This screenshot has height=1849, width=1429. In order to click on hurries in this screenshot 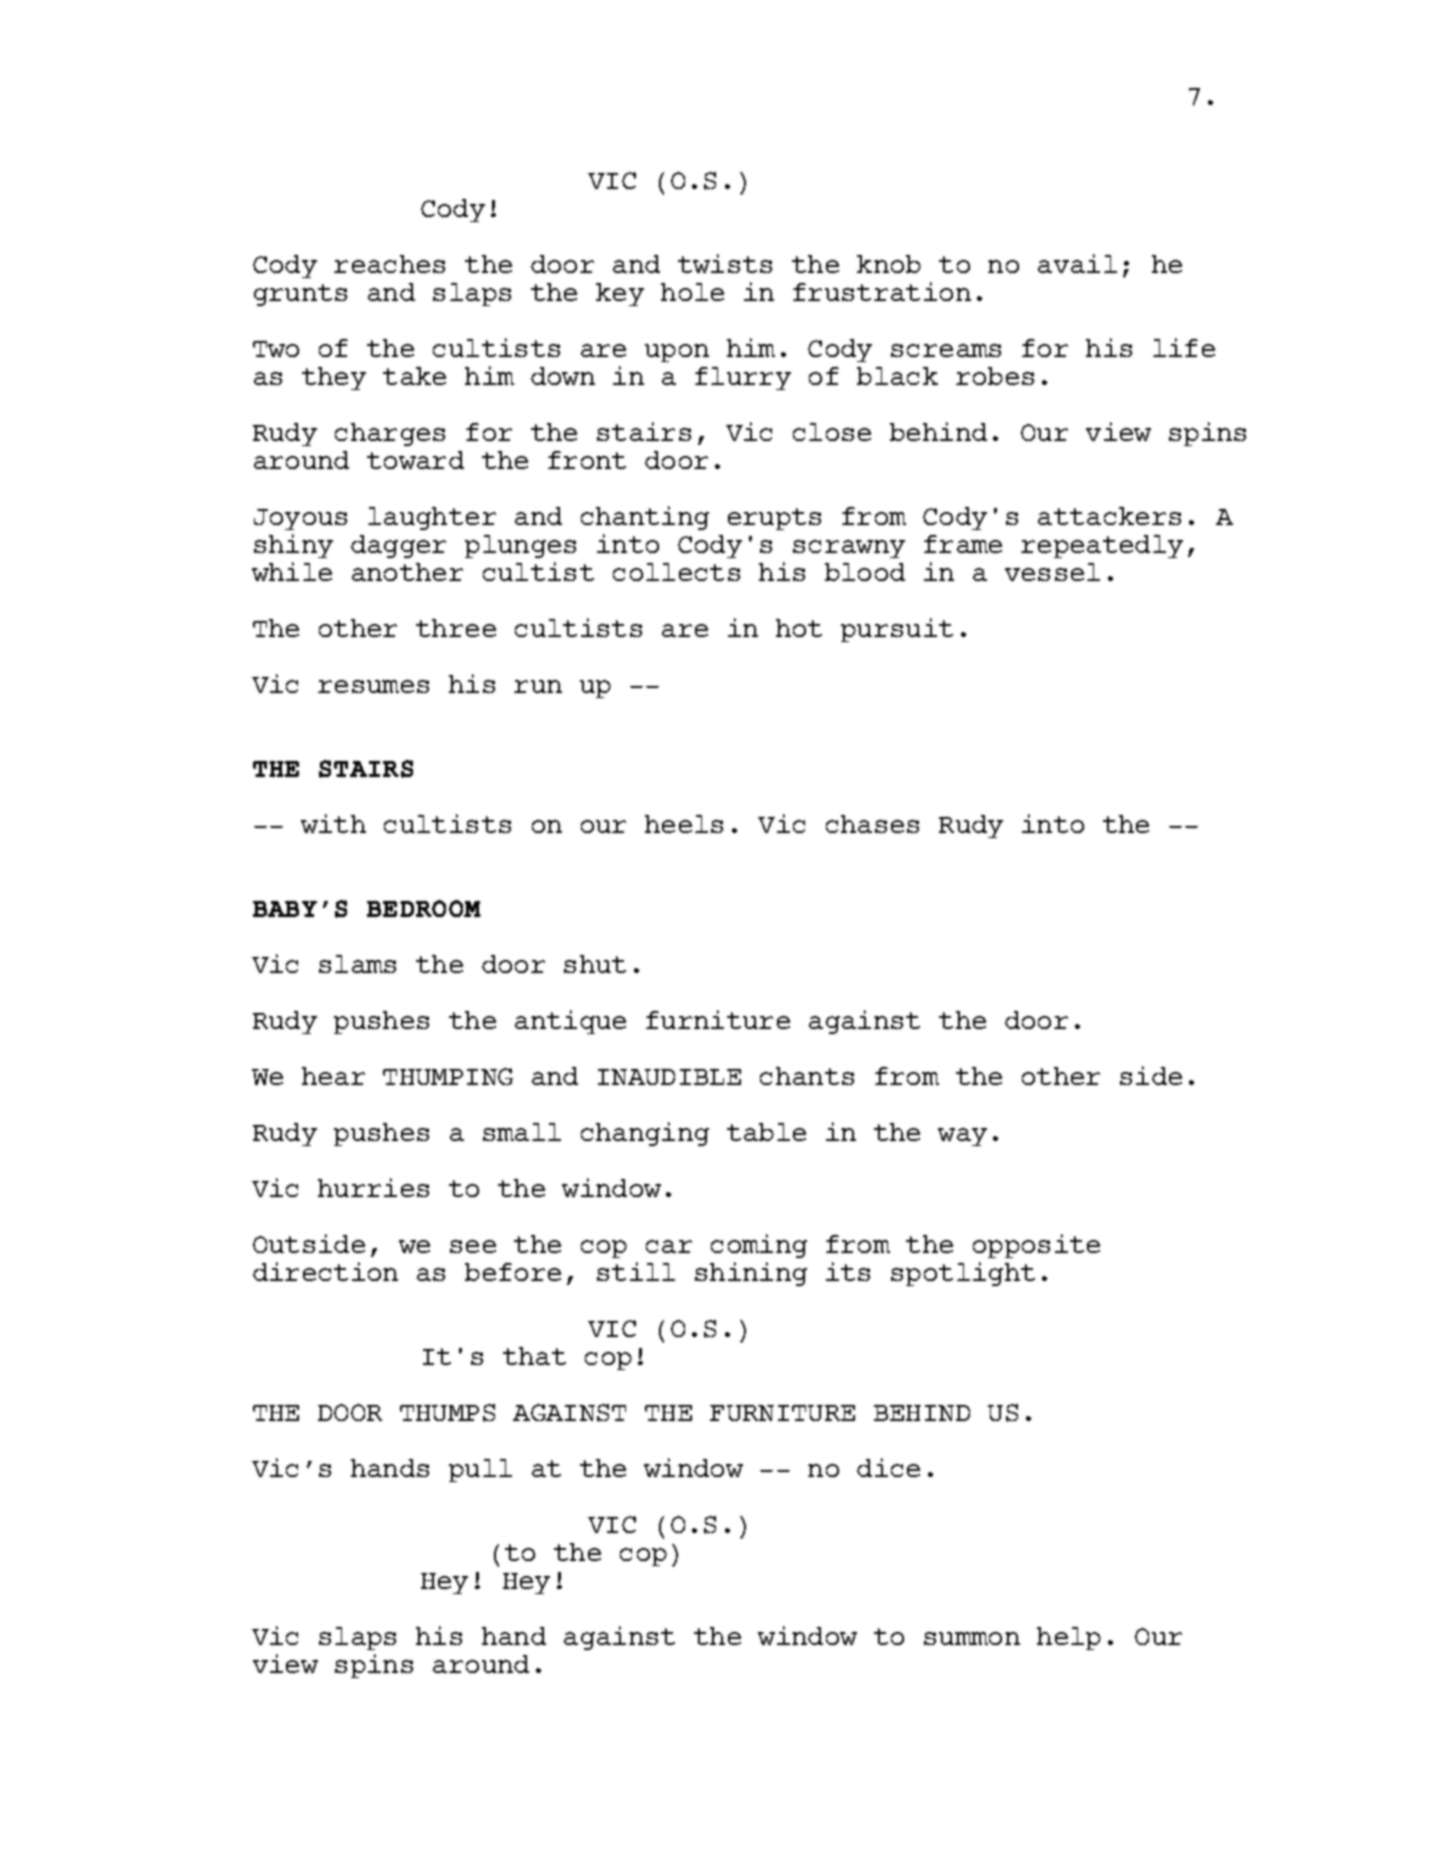, I will do `click(373, 1187)`.
